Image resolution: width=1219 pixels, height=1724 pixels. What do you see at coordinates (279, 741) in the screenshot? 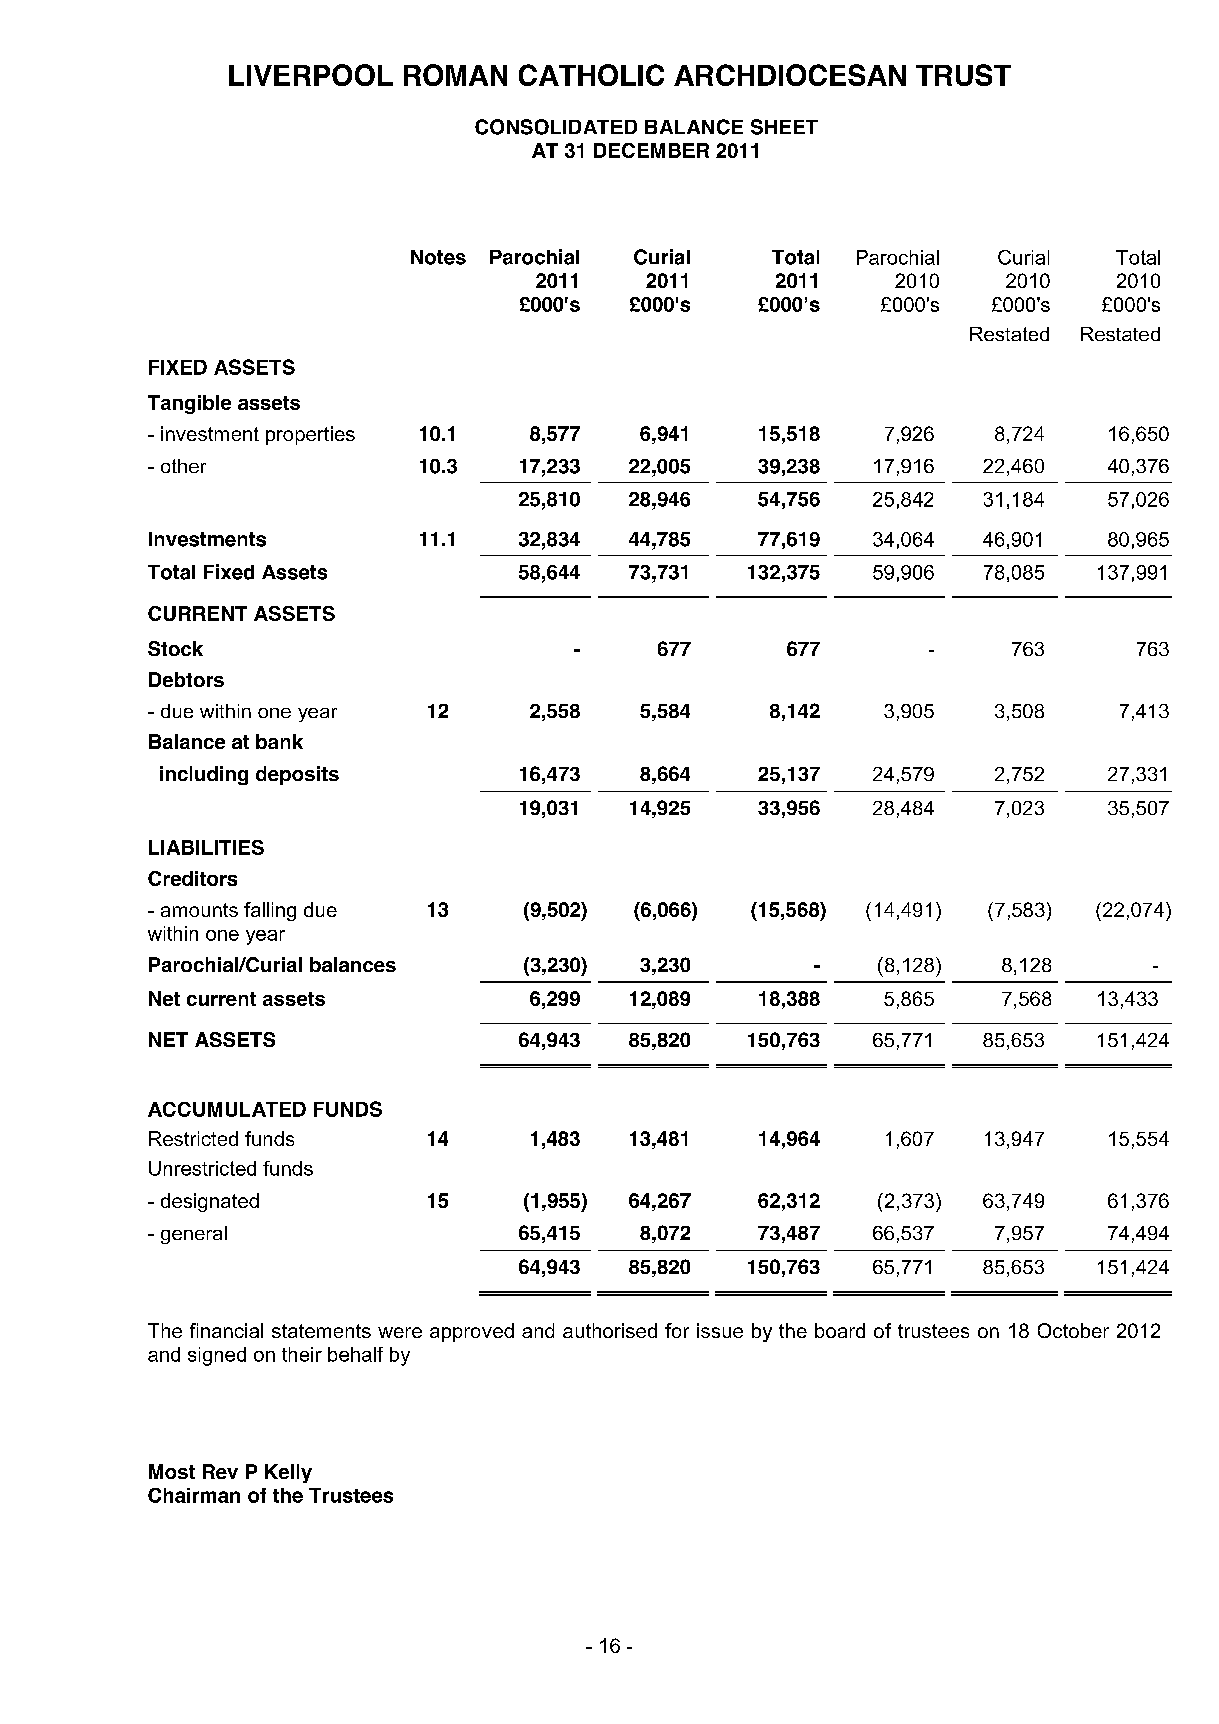
I see `bank` at bounding box center [279, 741].
